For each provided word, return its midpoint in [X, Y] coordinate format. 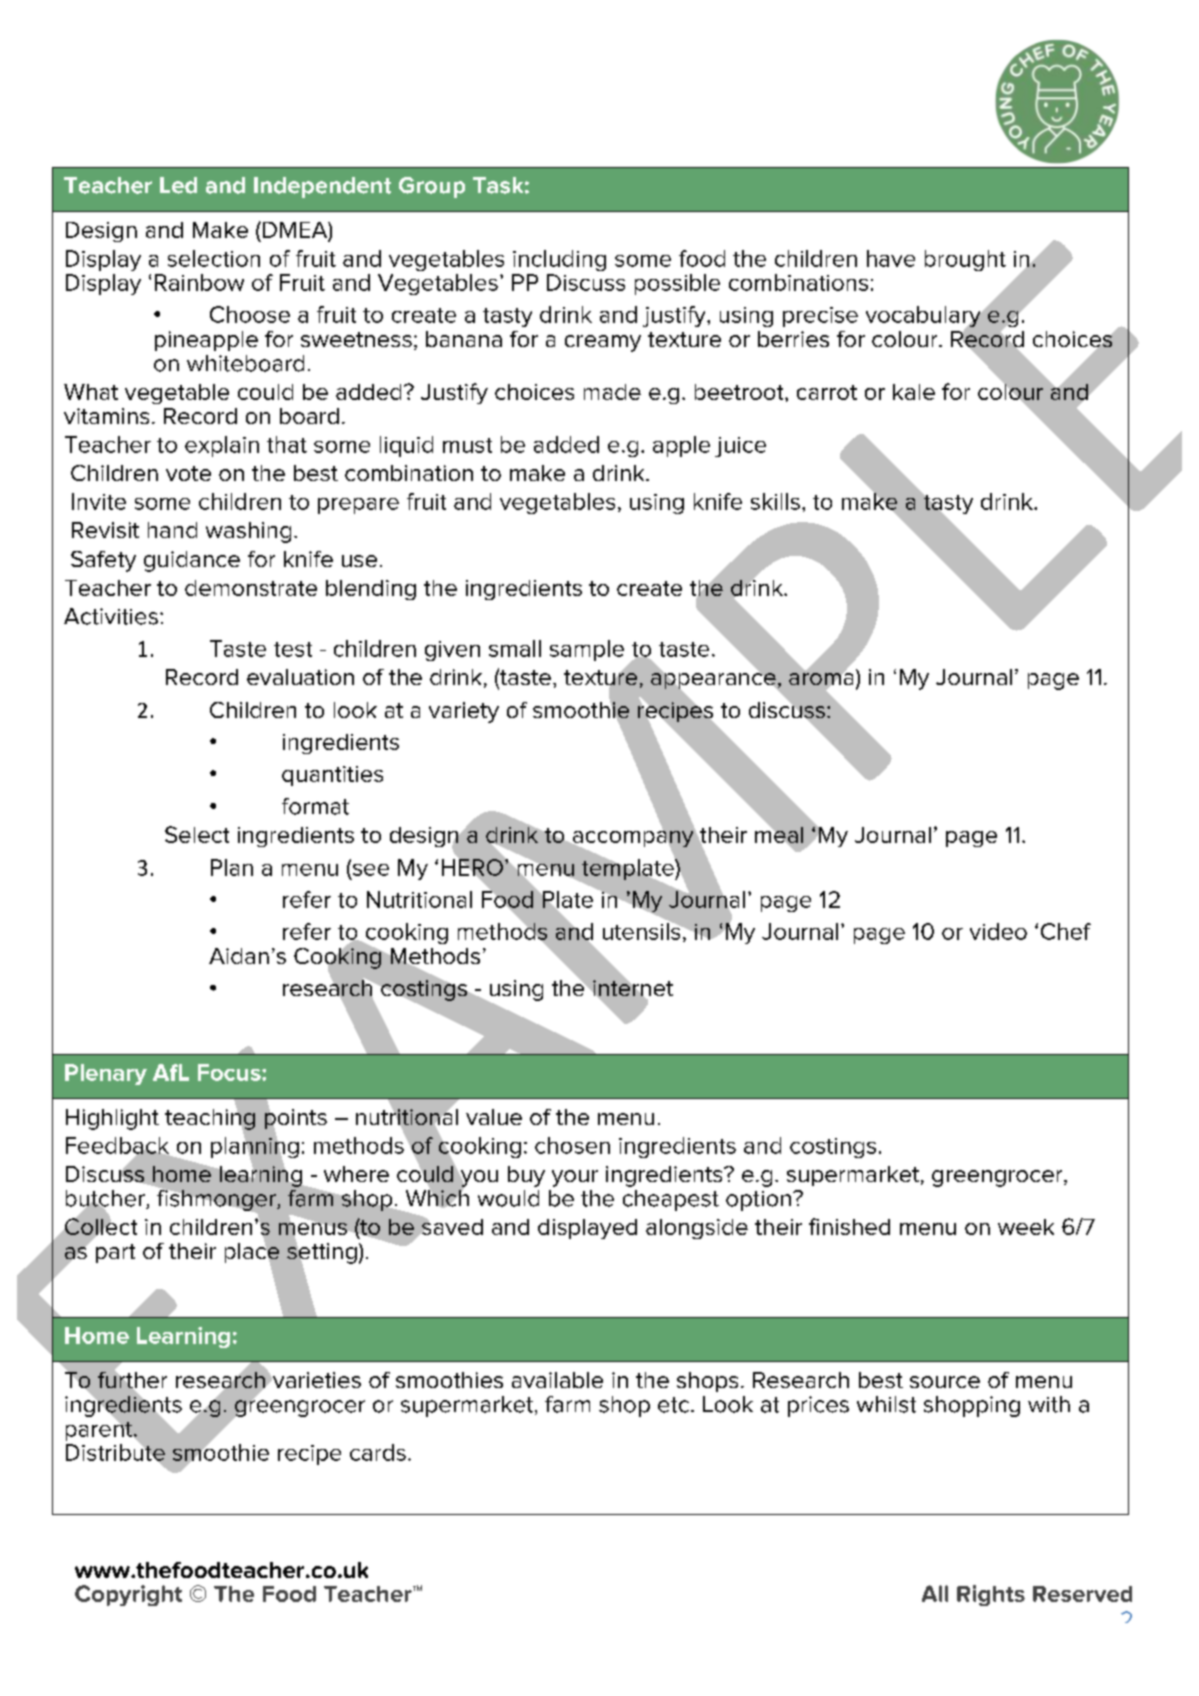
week [1026, 1227]
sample [587, 650]
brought [965, 260]
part [115, 1253]
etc [673, 1405]
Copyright [128, 1595]
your [575, 1178]
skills [775, 501]
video [998, 931]
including [559, 260]
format [315, 806]
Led [178, 185]
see [369, 869]
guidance [192, 561]
